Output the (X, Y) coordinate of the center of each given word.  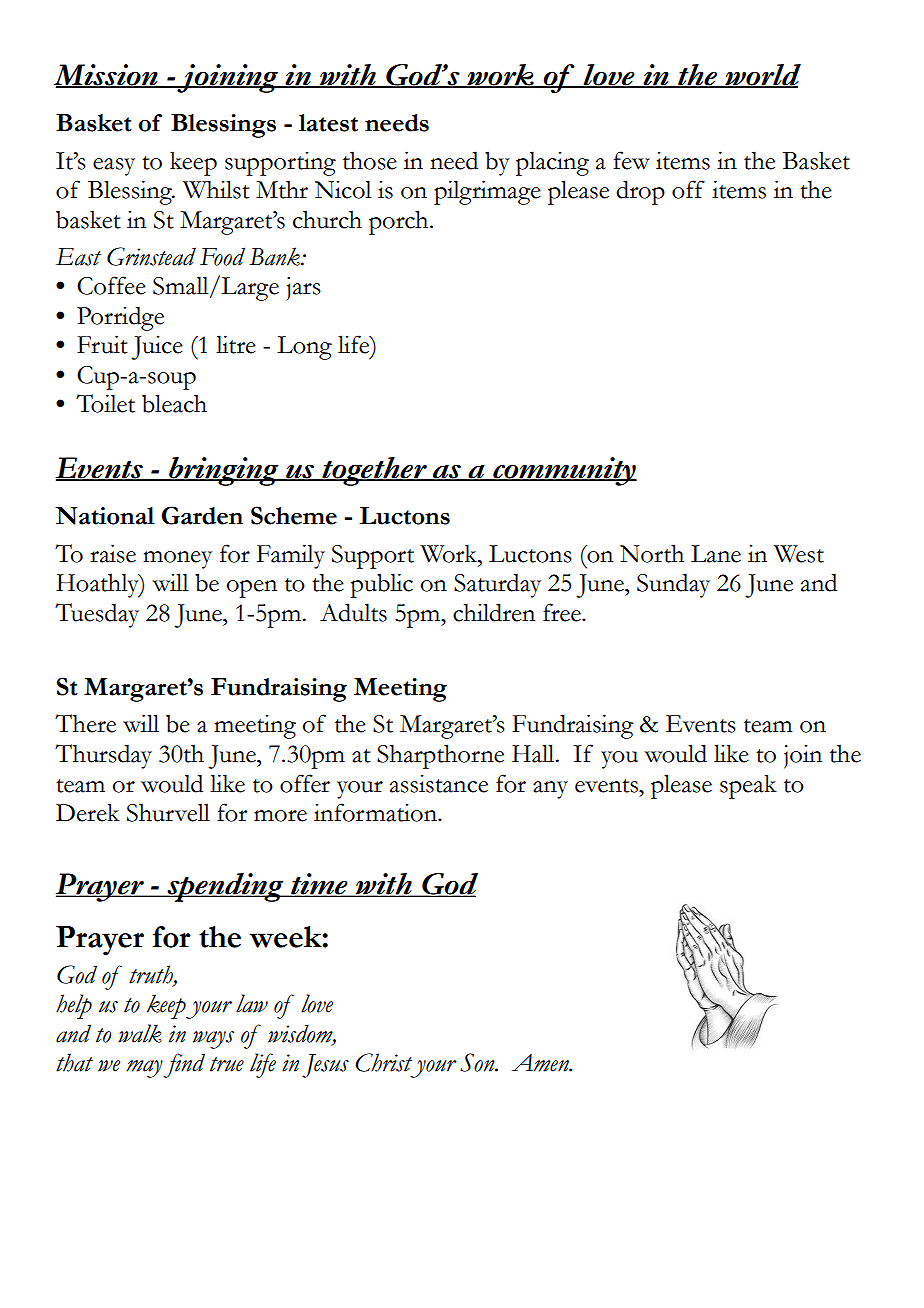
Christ (383, 1062)
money (177, 560)
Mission (107, 76)
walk (140, 1033)
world (762, 76)
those (370, 160)
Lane (716, 554)
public (382, 585)
